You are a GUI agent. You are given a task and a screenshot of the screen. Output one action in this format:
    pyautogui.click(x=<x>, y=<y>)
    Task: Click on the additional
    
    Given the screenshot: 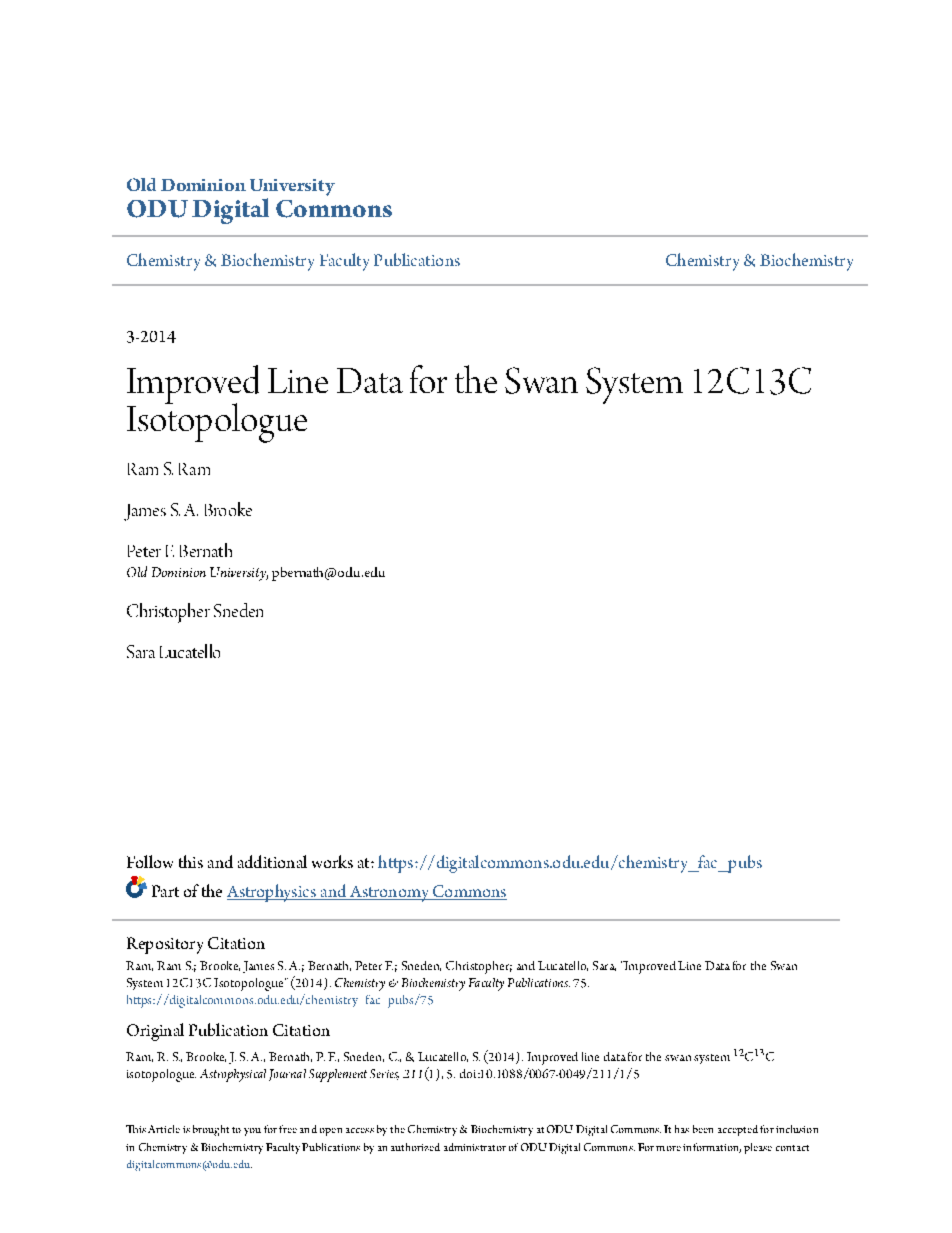 What is the action you would take?
    pyautogui.click(x=272, y=861)
